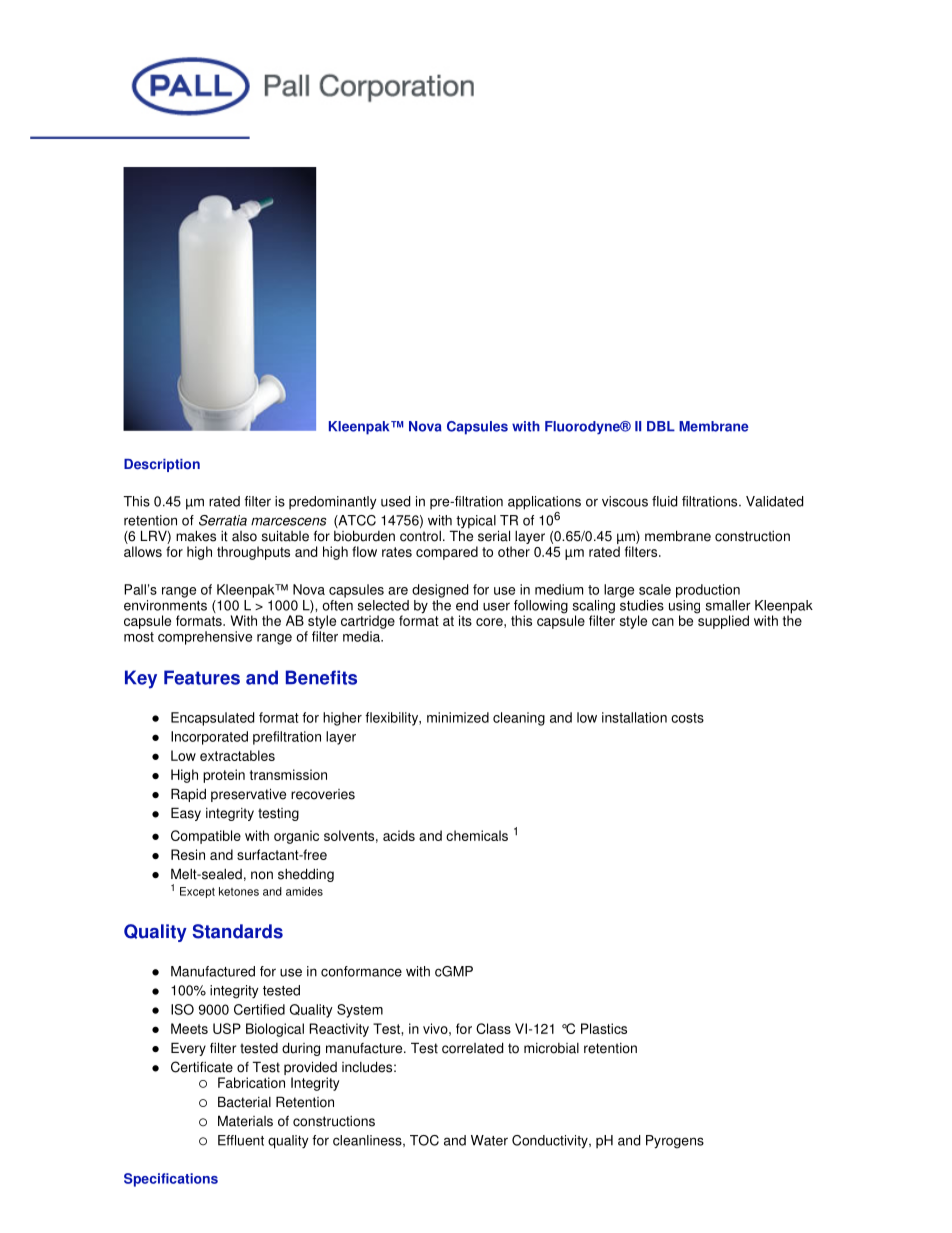 The height and width of the image is (1233, 952). I want to click on Encapsulated, so click(212, 719).
